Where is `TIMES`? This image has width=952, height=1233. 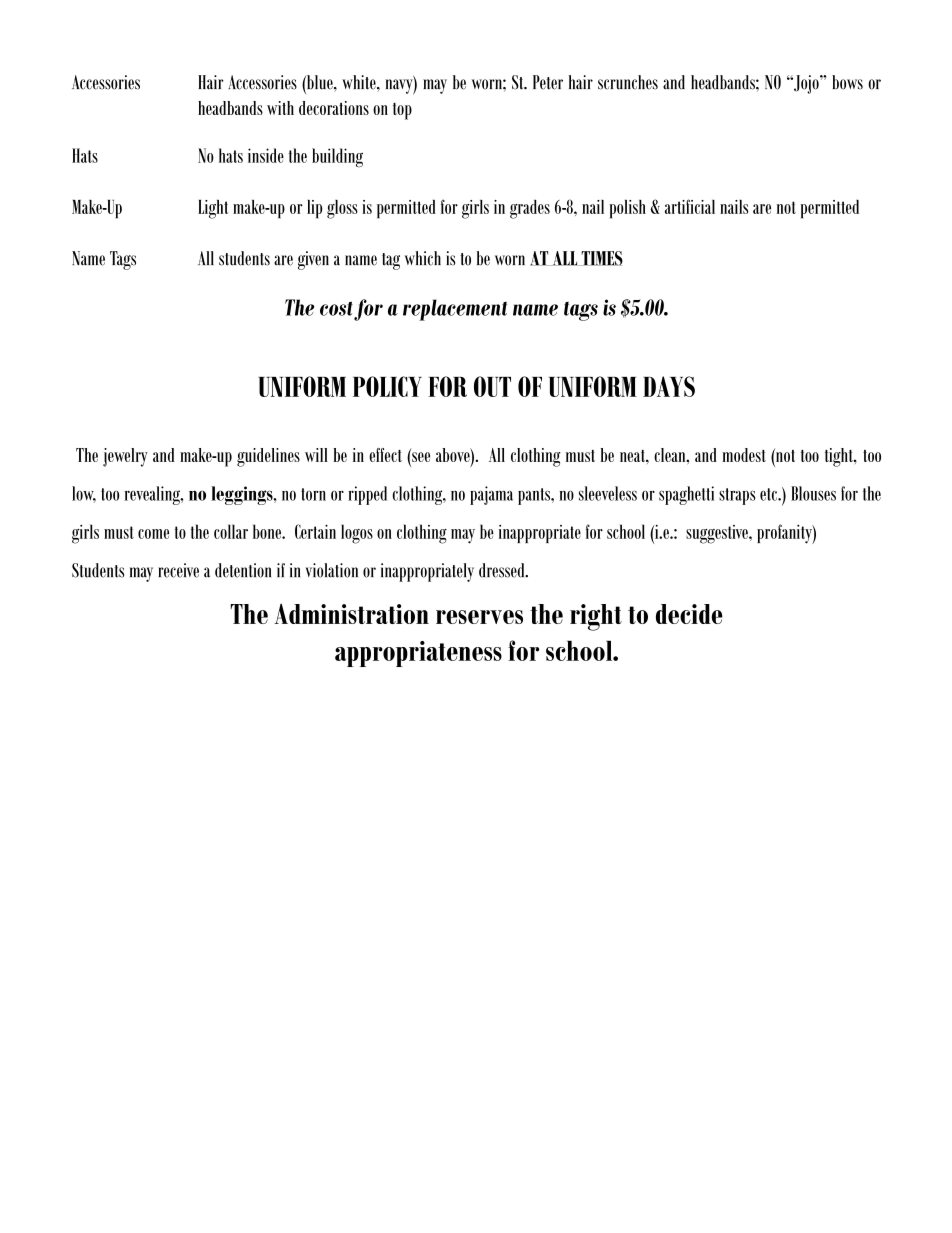
TIMES is located at coordinates (601, 258).
